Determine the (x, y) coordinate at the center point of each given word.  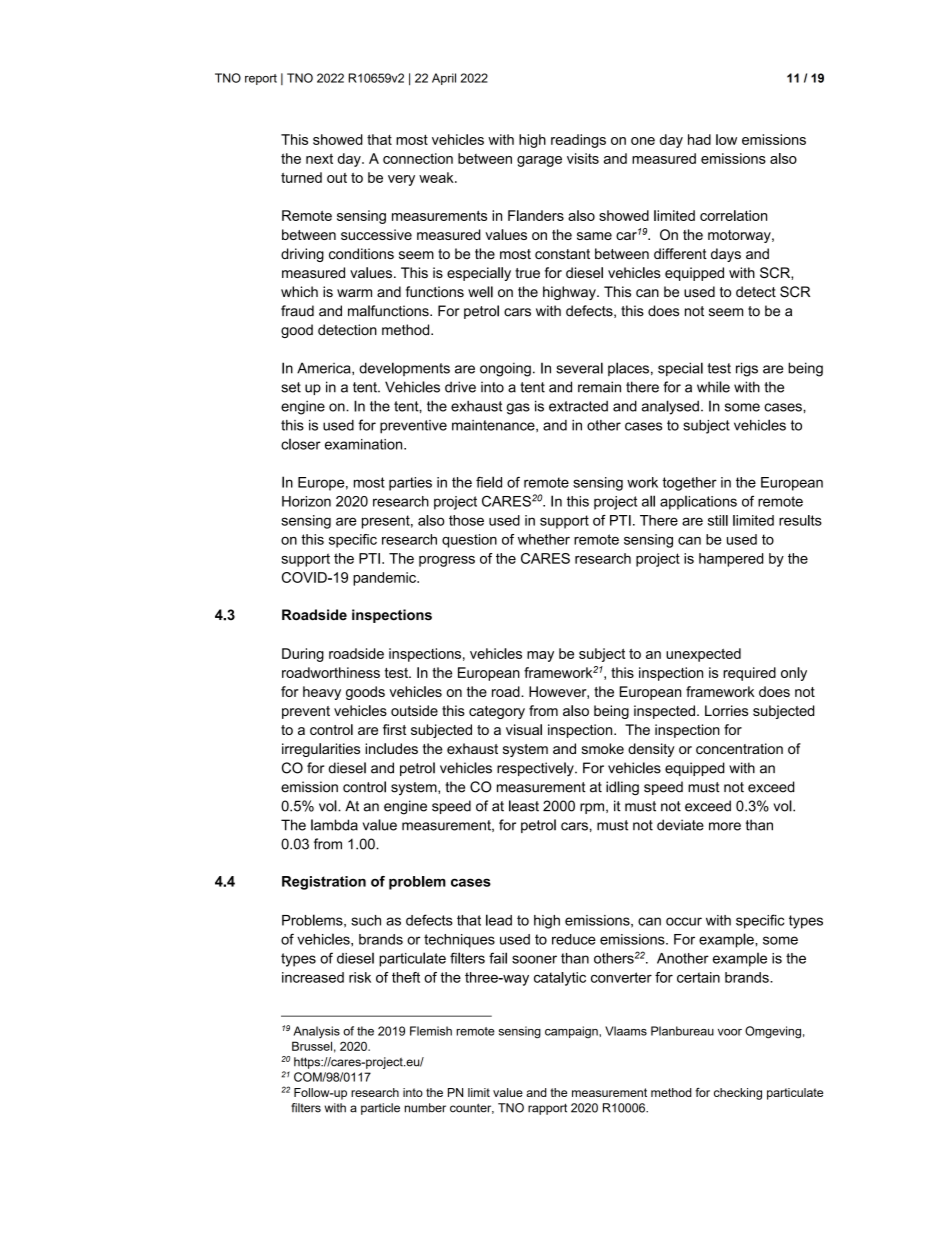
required (749, 674)
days (726, 255)
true (527, 273)
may (540, 656)
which (299, 291)
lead (499, 920)
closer (301, 444)
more (725, 826)
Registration (324, 883)
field (489, 482)
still (718, 520)
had (699, 139)
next (319, 158)
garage (539, 161)
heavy (322, 693)
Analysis (316, 1032)
